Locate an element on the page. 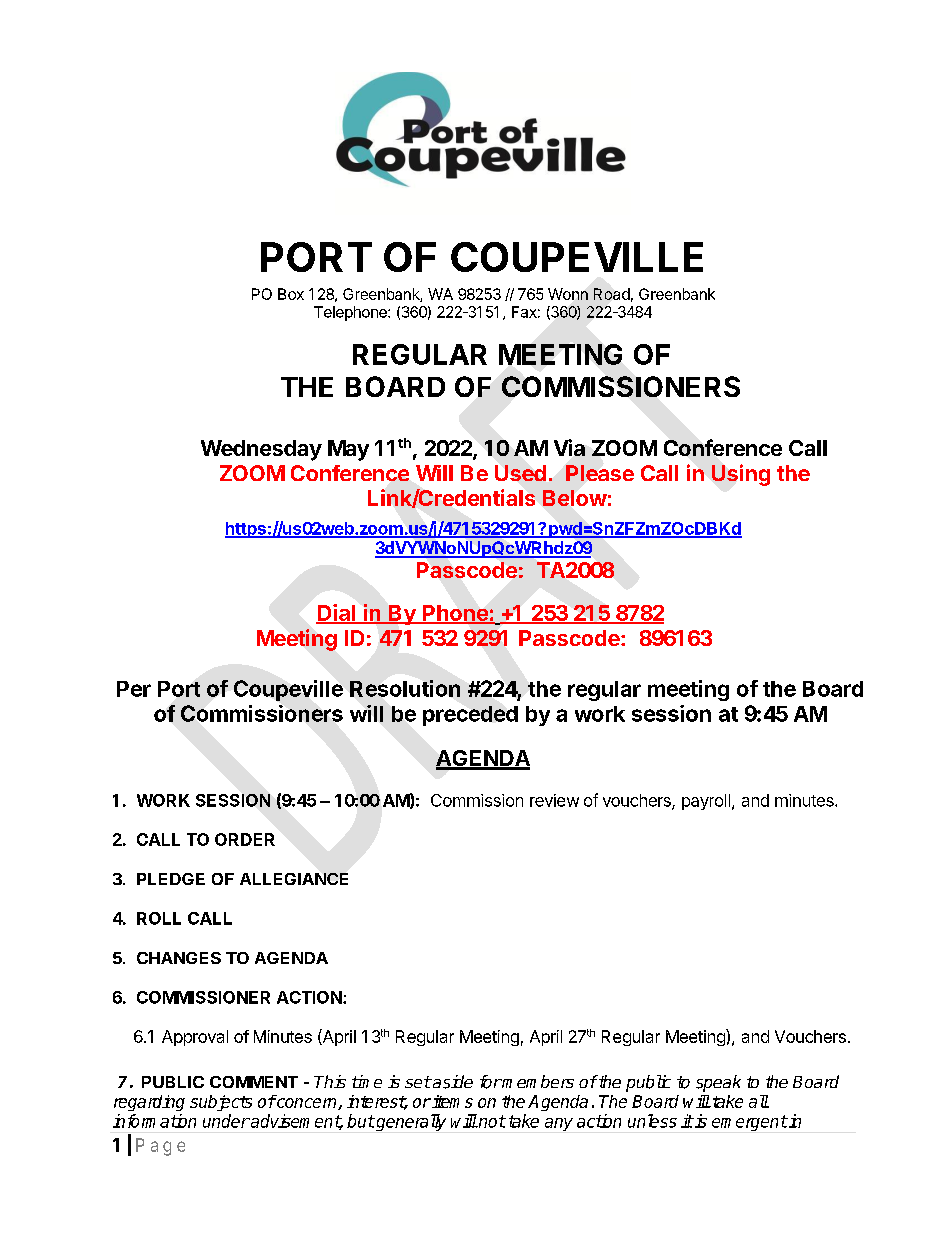 Image resolution: width=952 pixels, height=1233 pixels. items is located at coordinates (451, 1101).
